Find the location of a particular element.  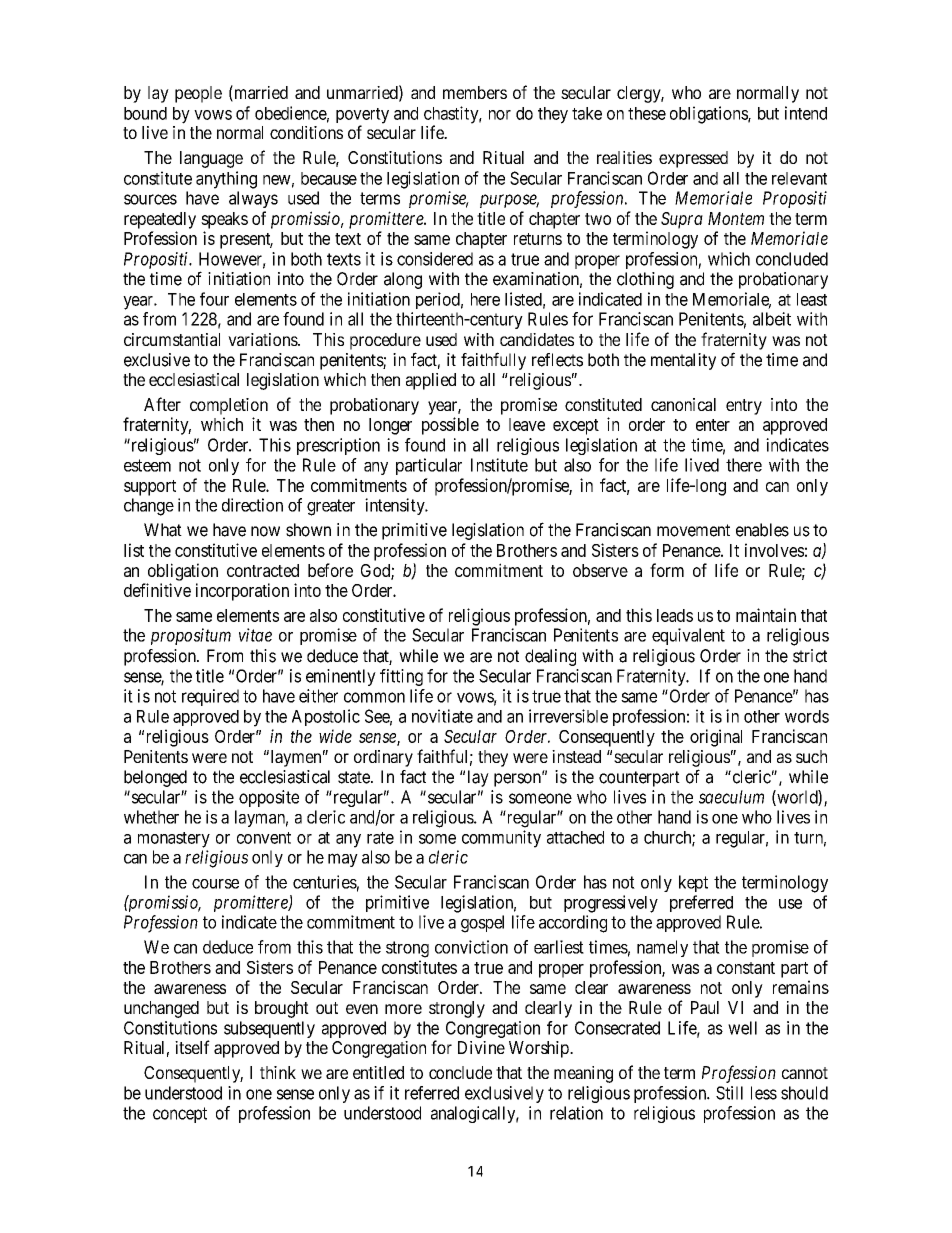

dealing is located at coordinates (550, 657).
